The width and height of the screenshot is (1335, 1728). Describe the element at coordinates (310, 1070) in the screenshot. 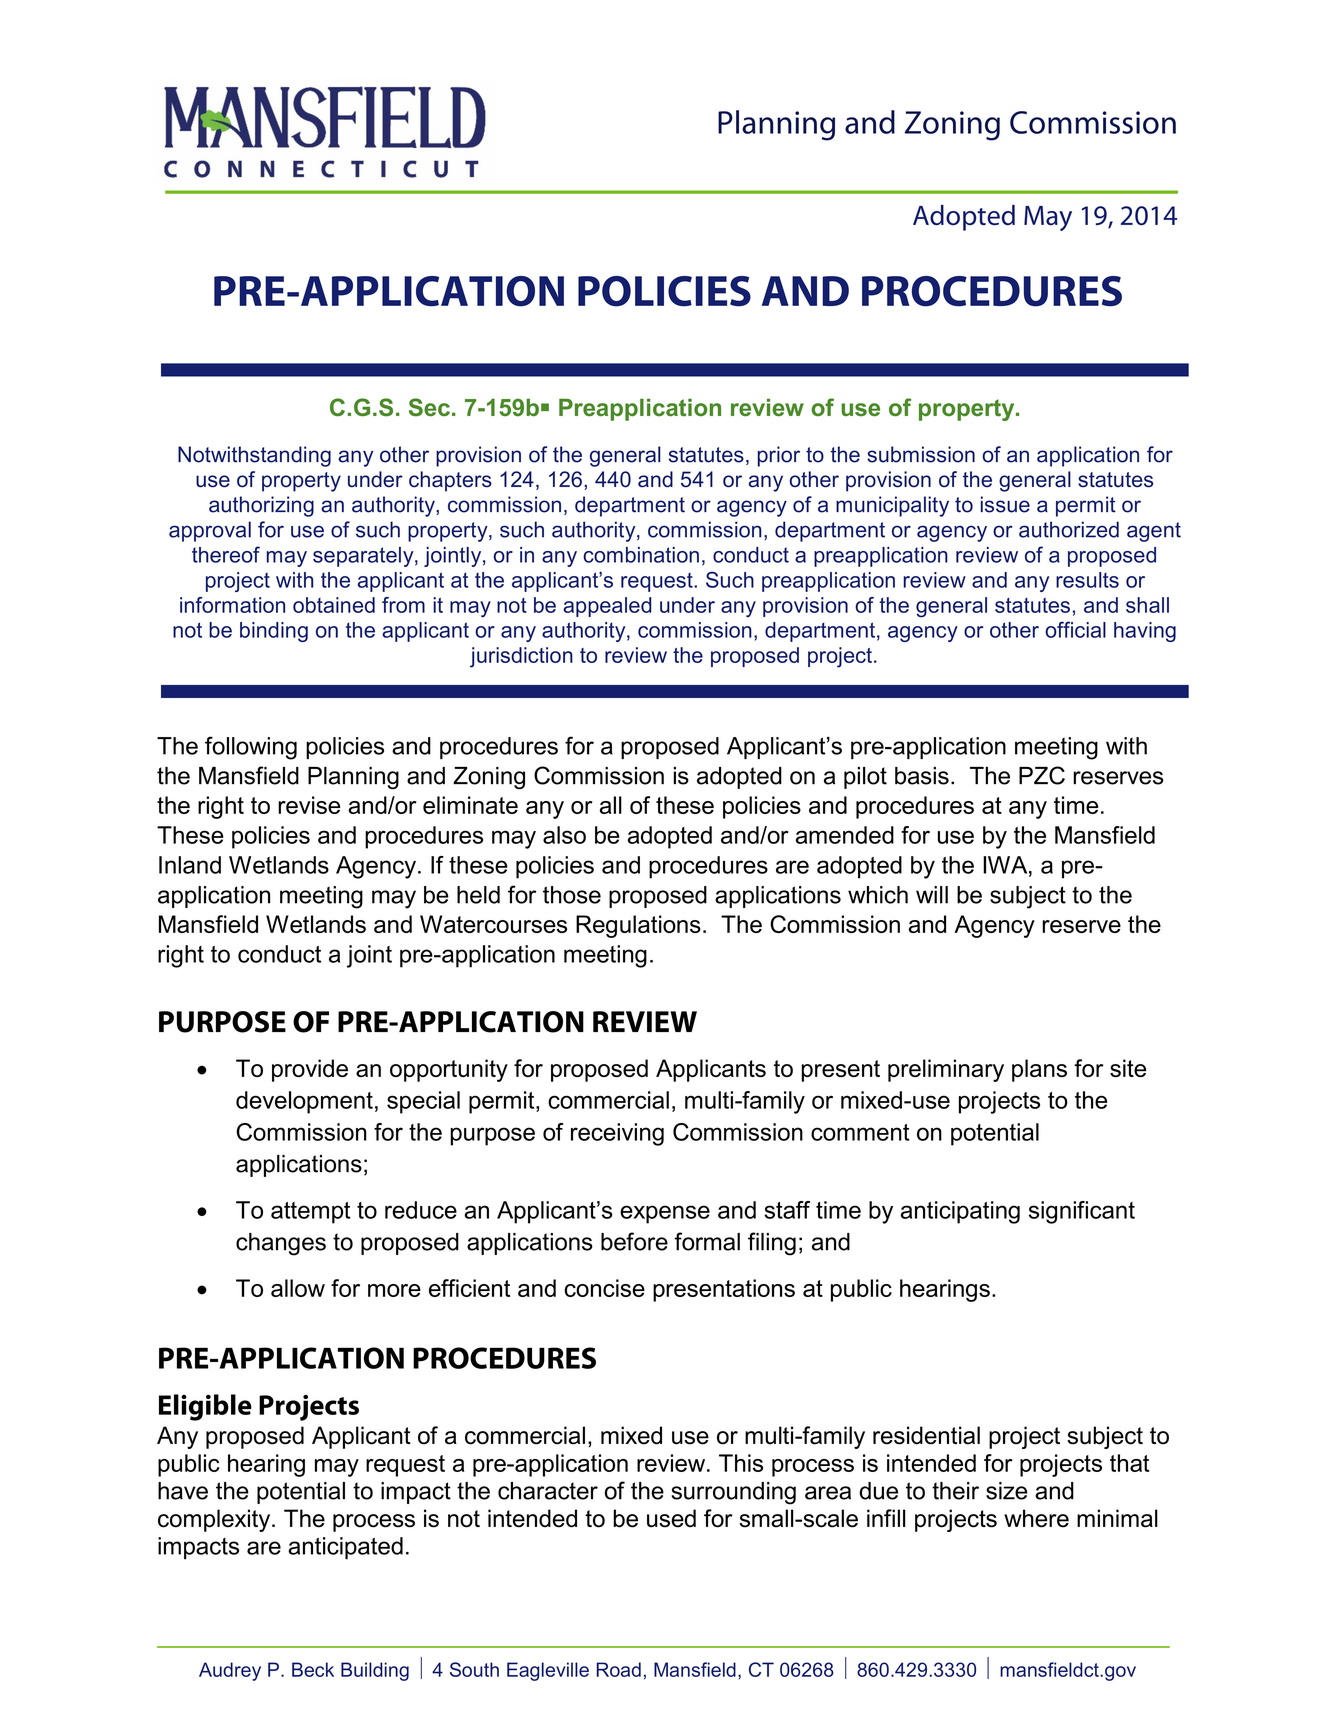

I see `provide` at that location.
